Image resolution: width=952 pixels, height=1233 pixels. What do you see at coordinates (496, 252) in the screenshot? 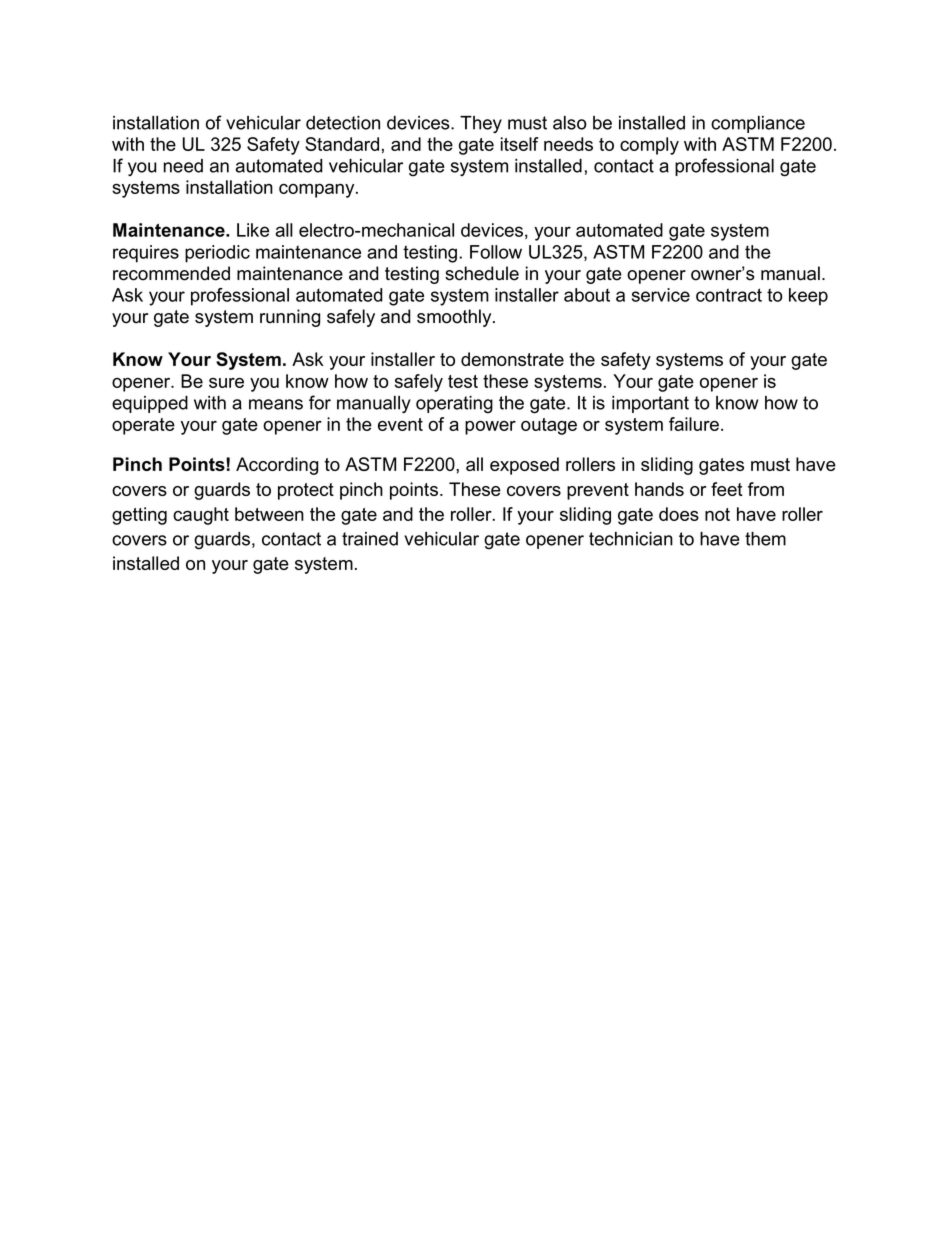
I see `Follow` at bounding box center [496, 252].
